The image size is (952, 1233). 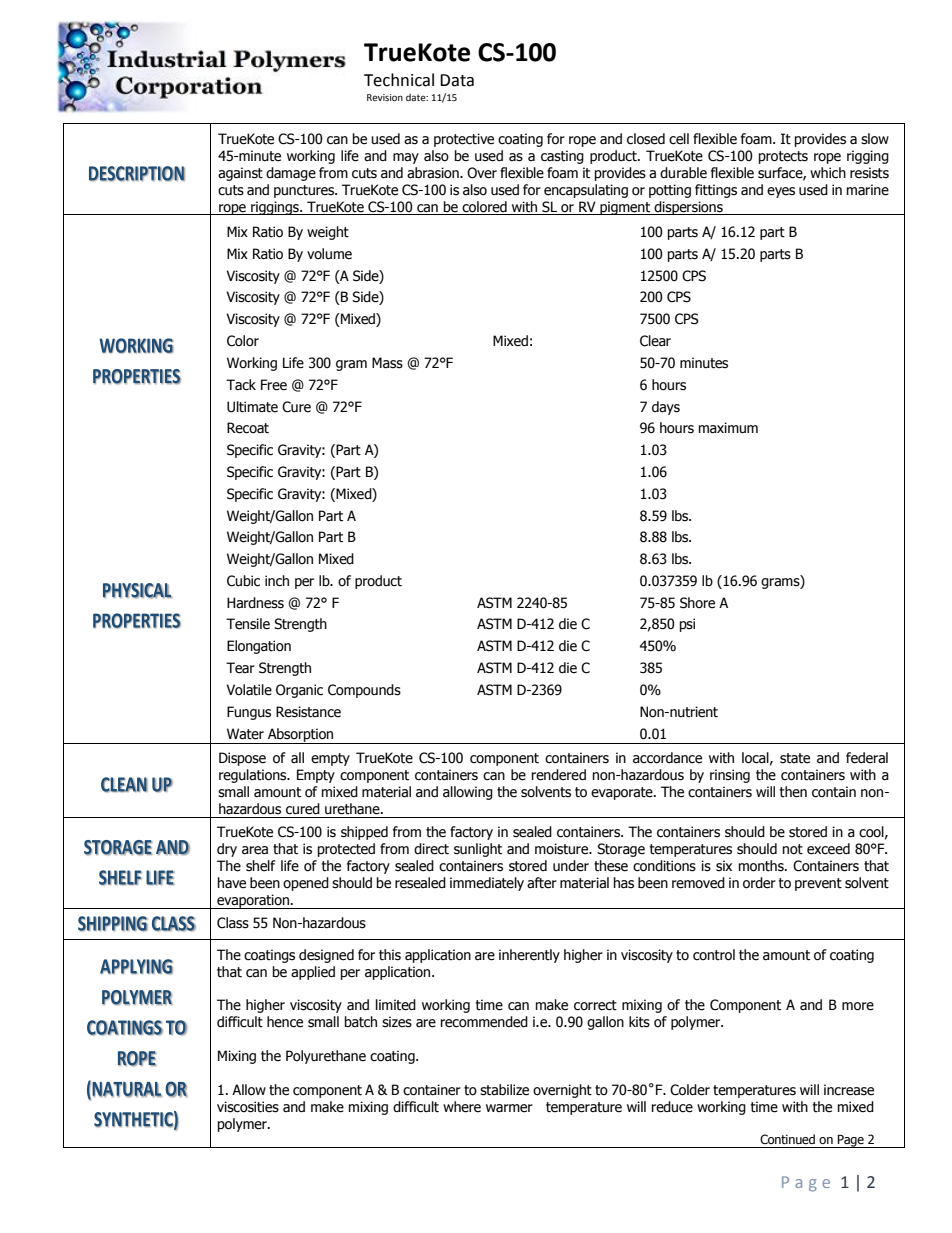 I want to click on damage, so click(x=291, y=174).
